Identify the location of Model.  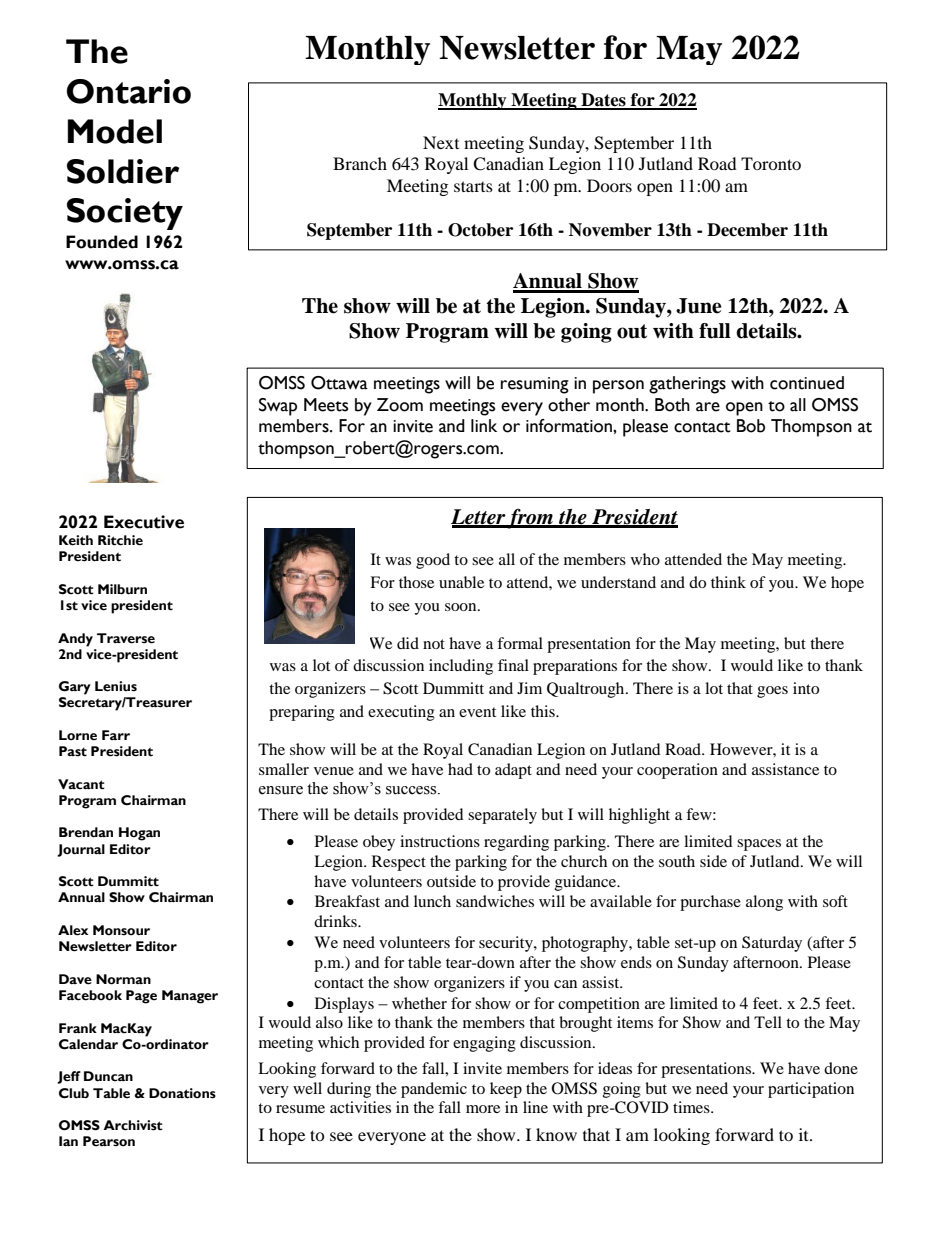
(115, 131).
